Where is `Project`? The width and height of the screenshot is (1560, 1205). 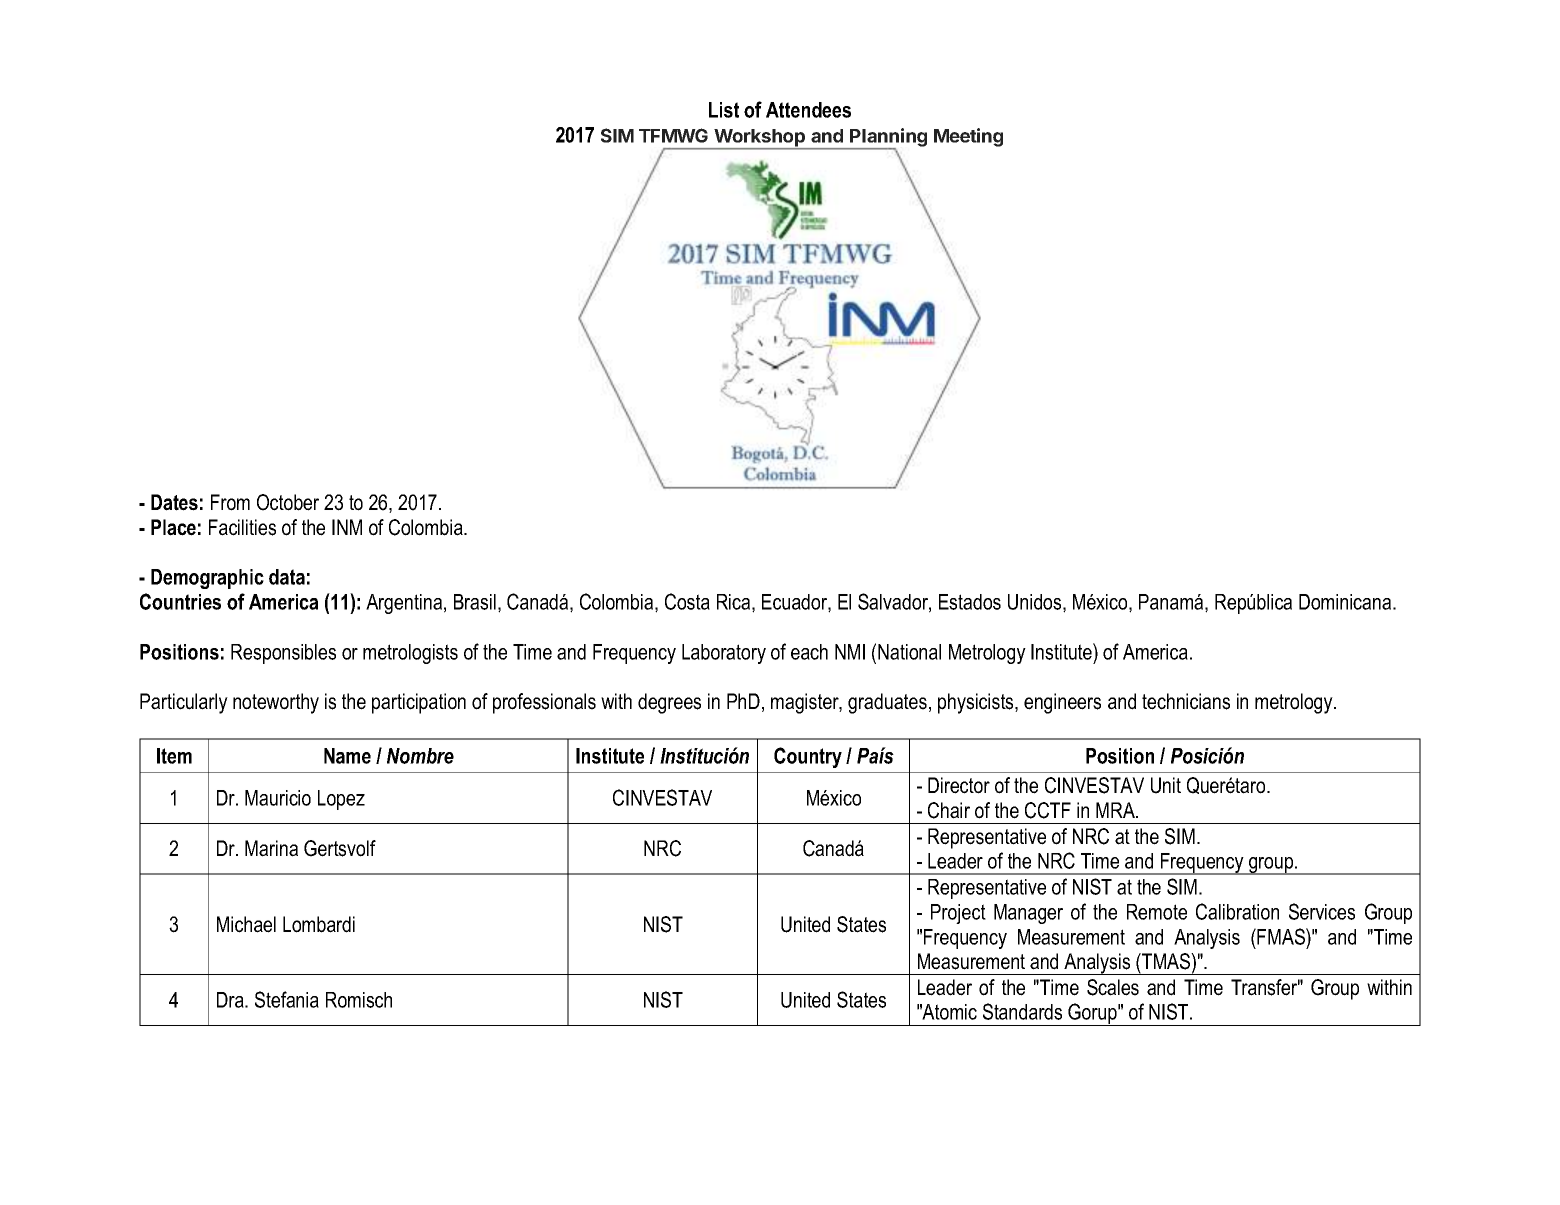
Project is located at coordinates (958, 914).
